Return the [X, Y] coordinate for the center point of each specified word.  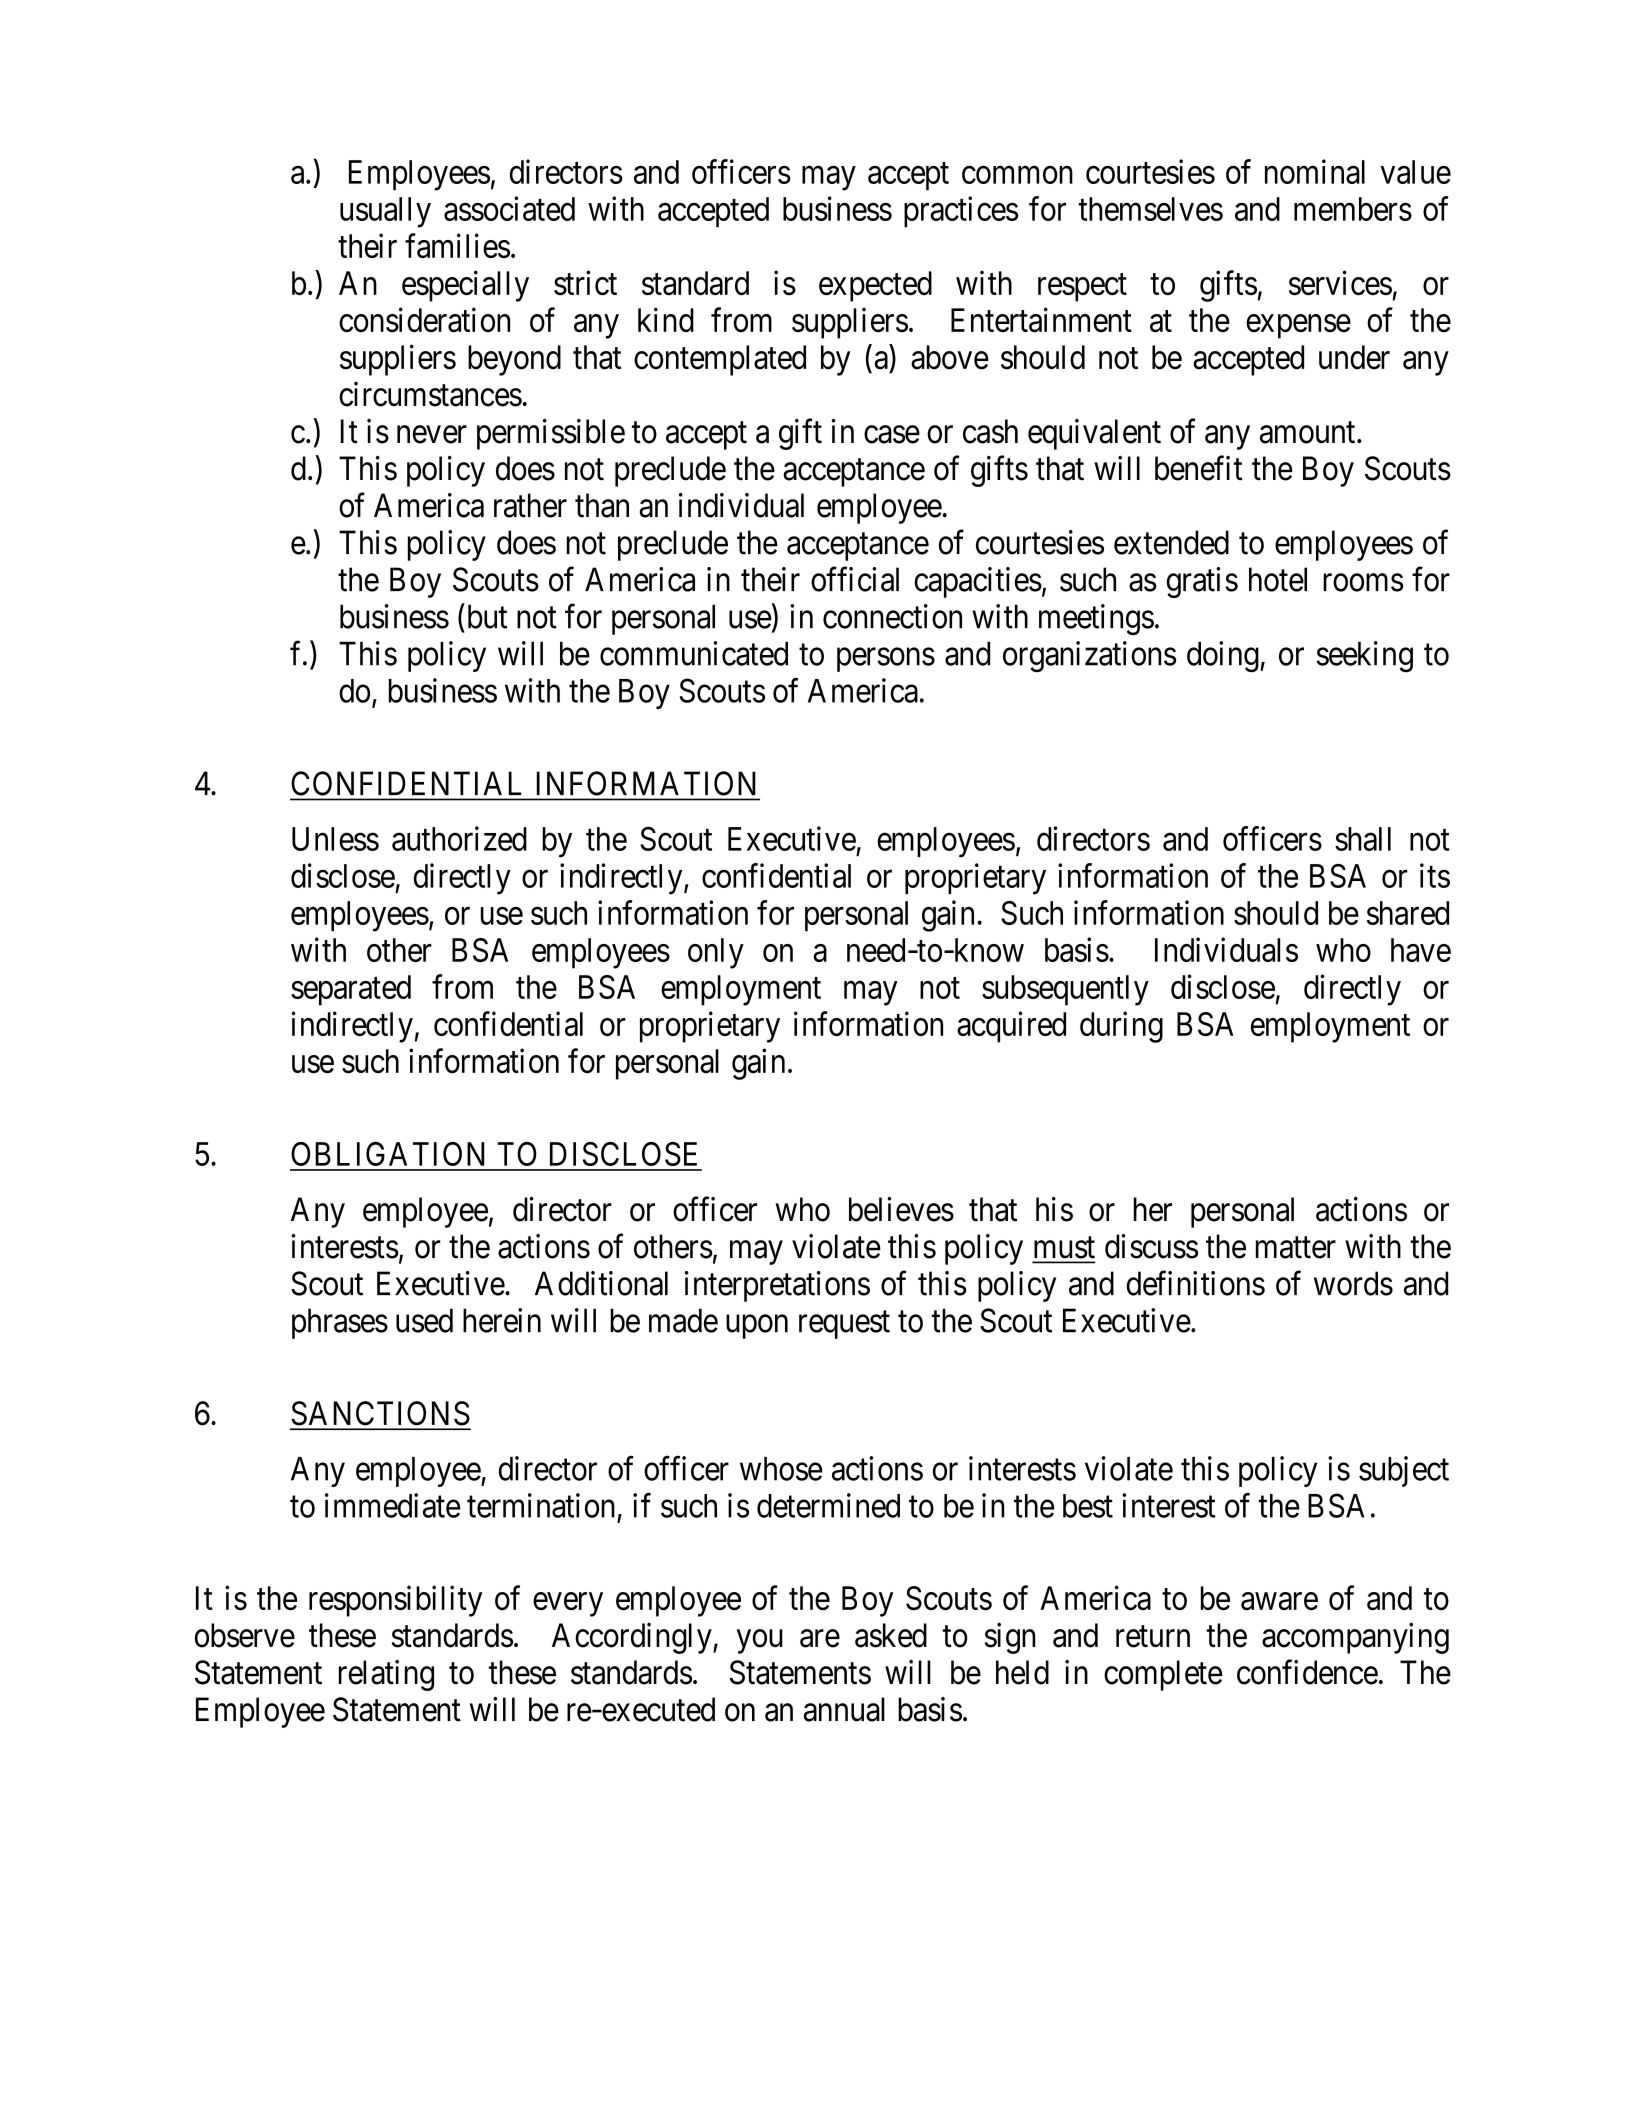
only [716, 953]
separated [351, 990]
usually [385, 212]
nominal [1315, 171]
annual [844, 1709]
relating [386, 1675]
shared [1408, 913]
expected [875, 286]
